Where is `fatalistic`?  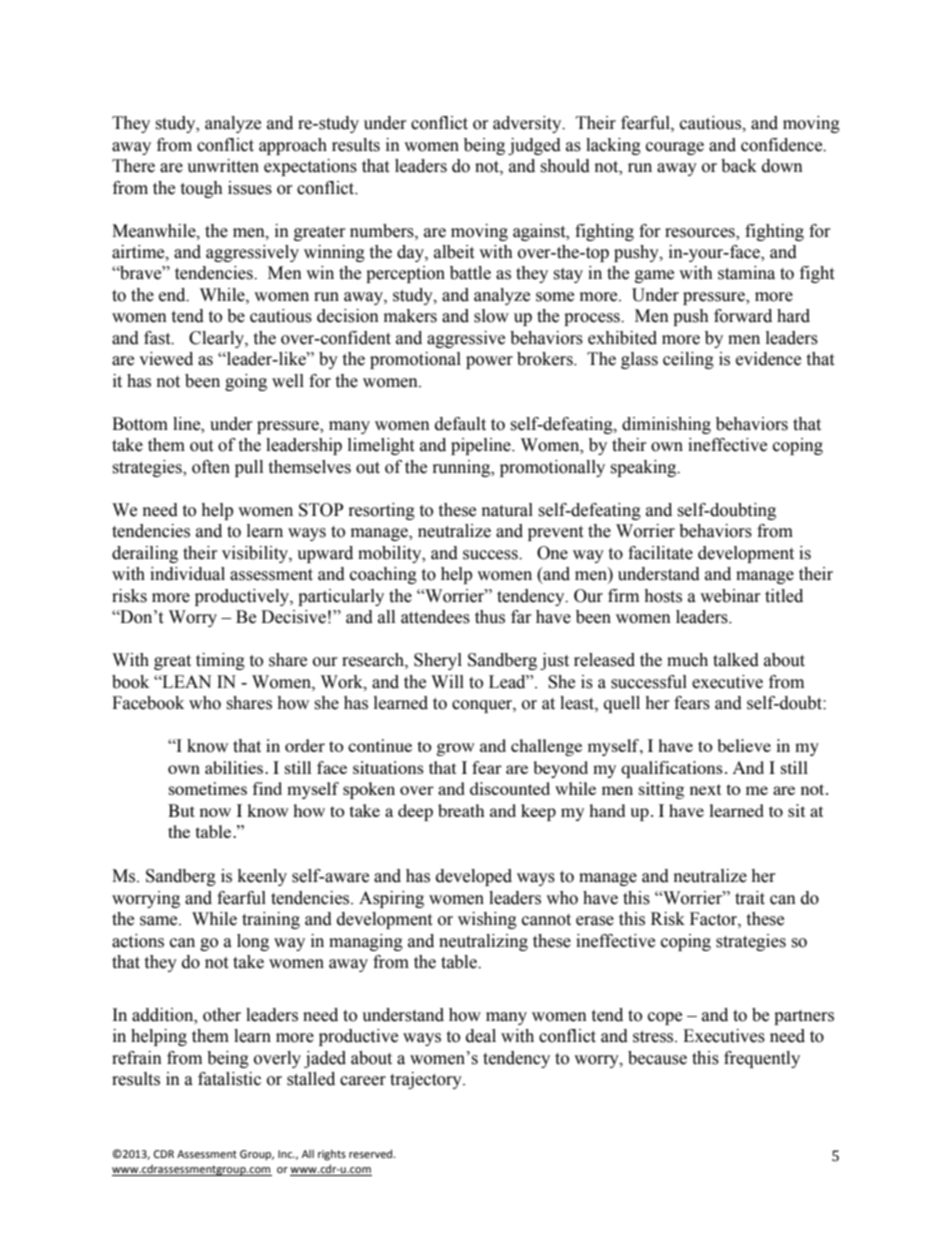
fatalistic is located at coordinates (229, 1079).
